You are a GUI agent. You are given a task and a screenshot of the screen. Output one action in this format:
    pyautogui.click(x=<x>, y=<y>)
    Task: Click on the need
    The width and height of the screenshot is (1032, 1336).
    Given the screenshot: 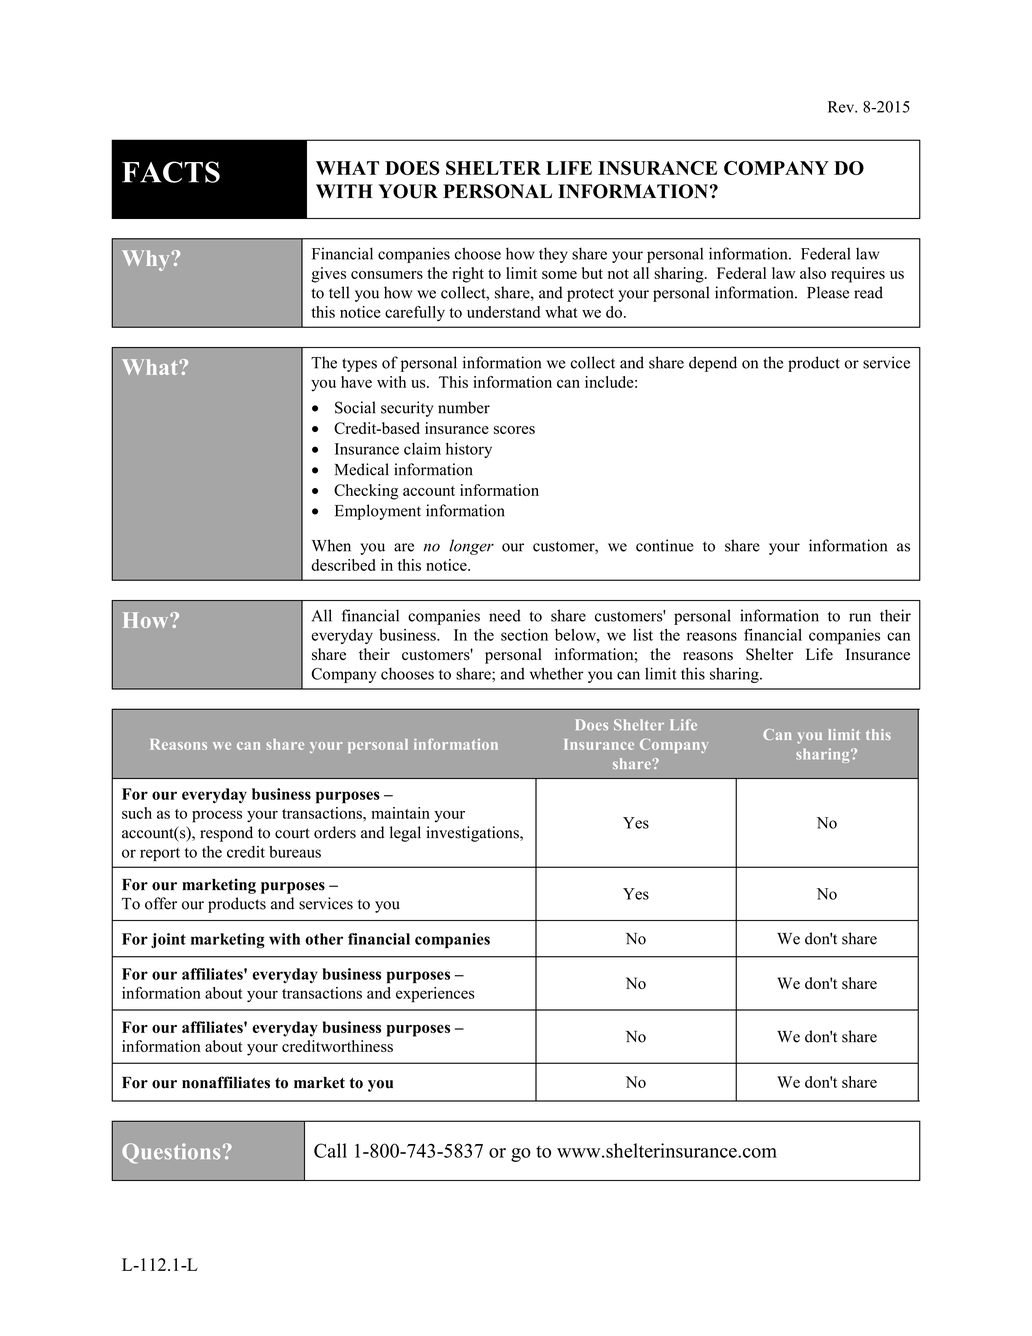 What is the action you would take?
    pyautogui.click(x=505, y=615)
